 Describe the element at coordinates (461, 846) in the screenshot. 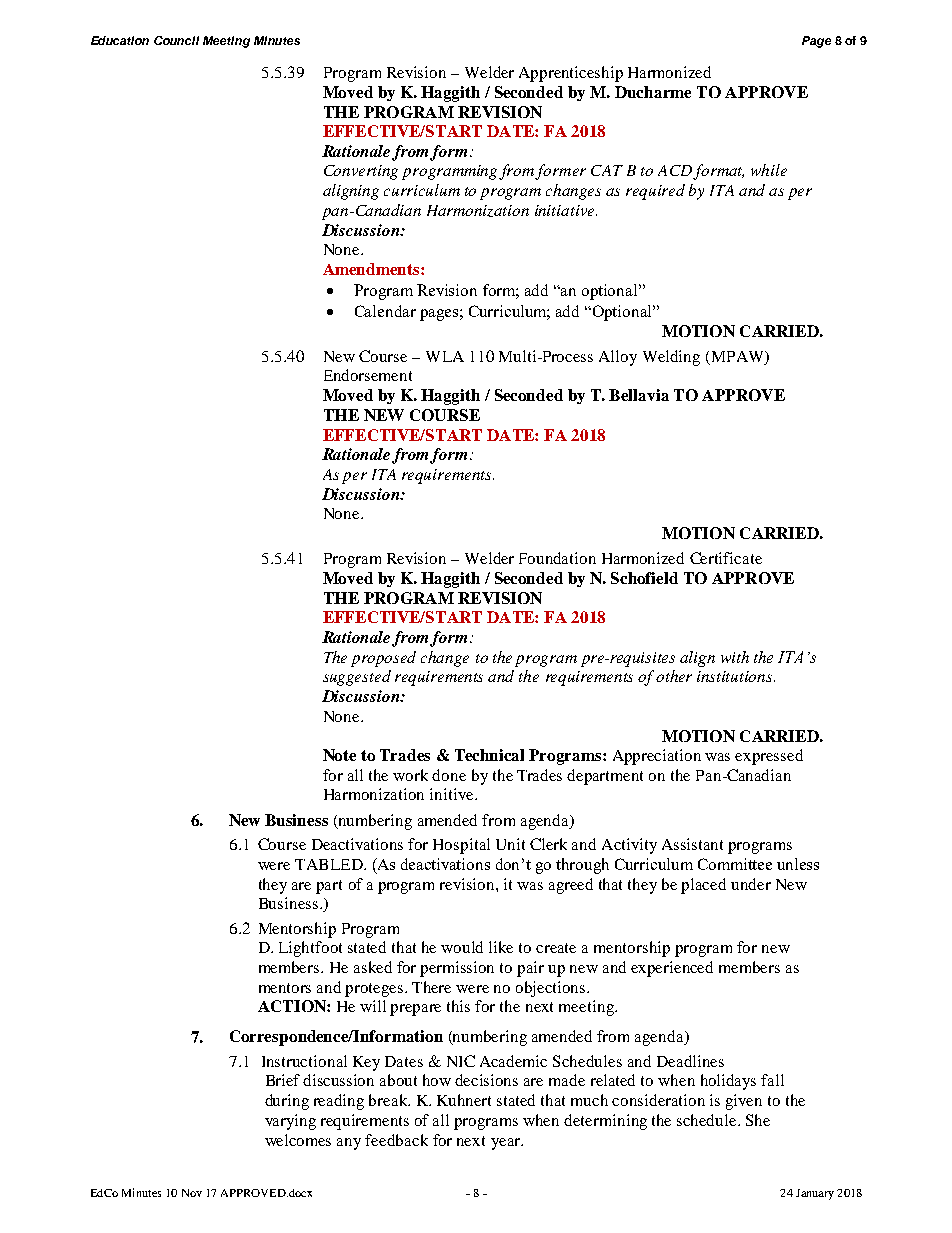

I see `Hospital` at that location.
